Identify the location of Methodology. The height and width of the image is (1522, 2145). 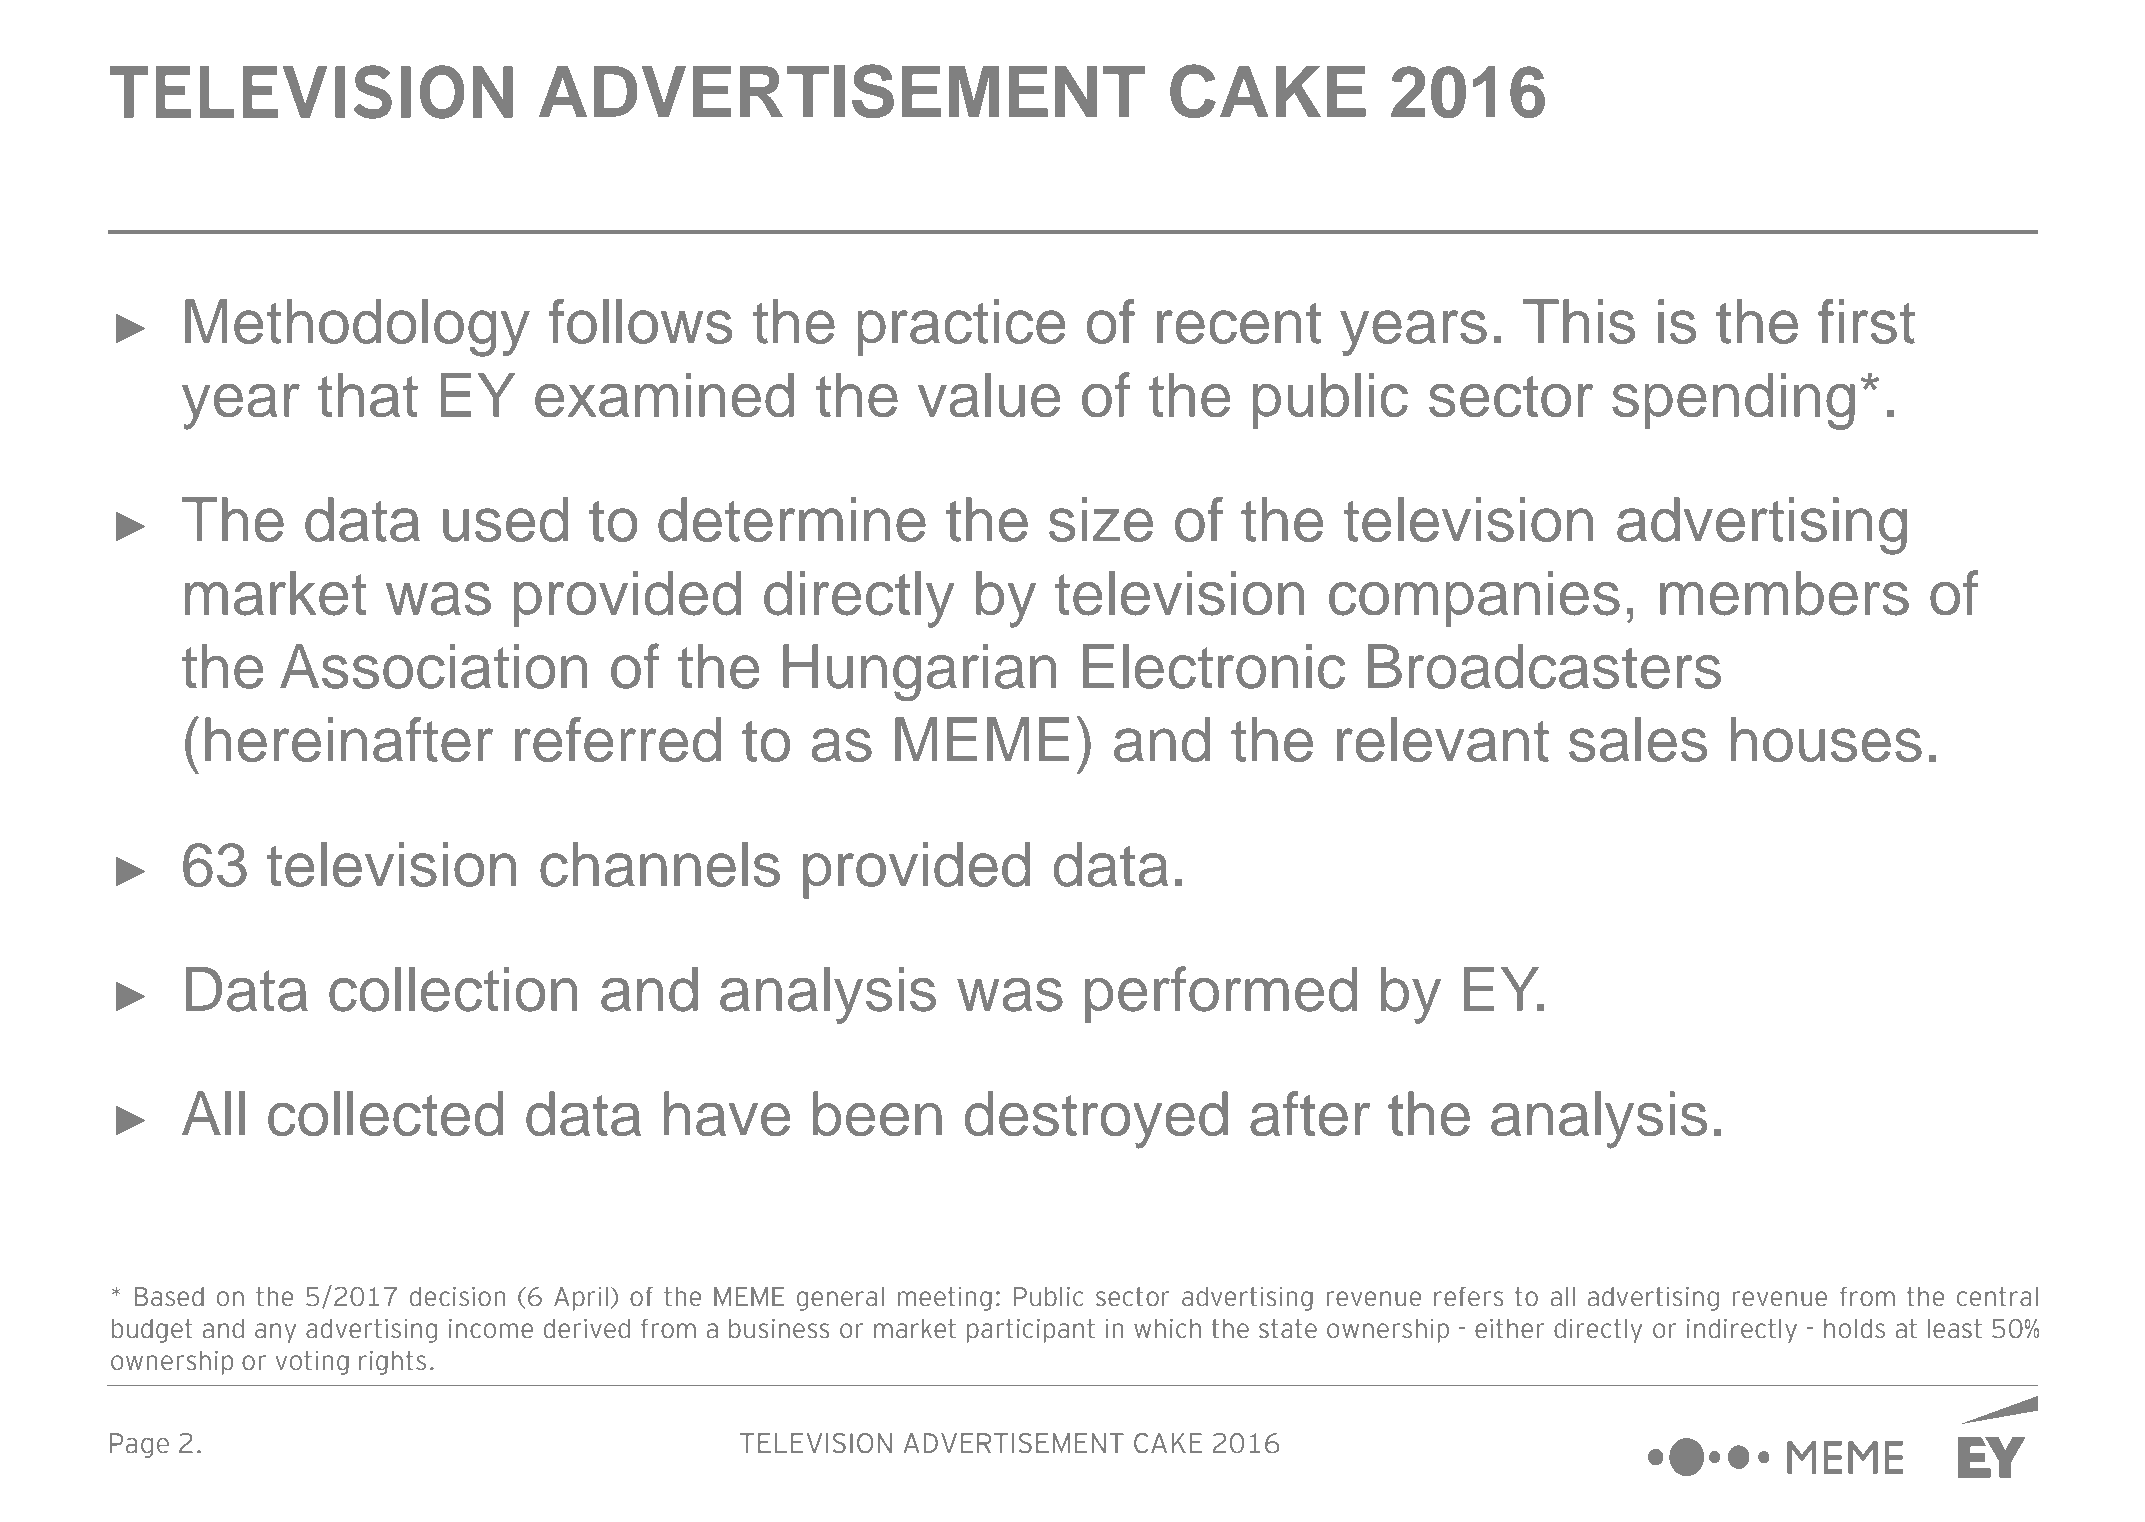
(357, 328).
